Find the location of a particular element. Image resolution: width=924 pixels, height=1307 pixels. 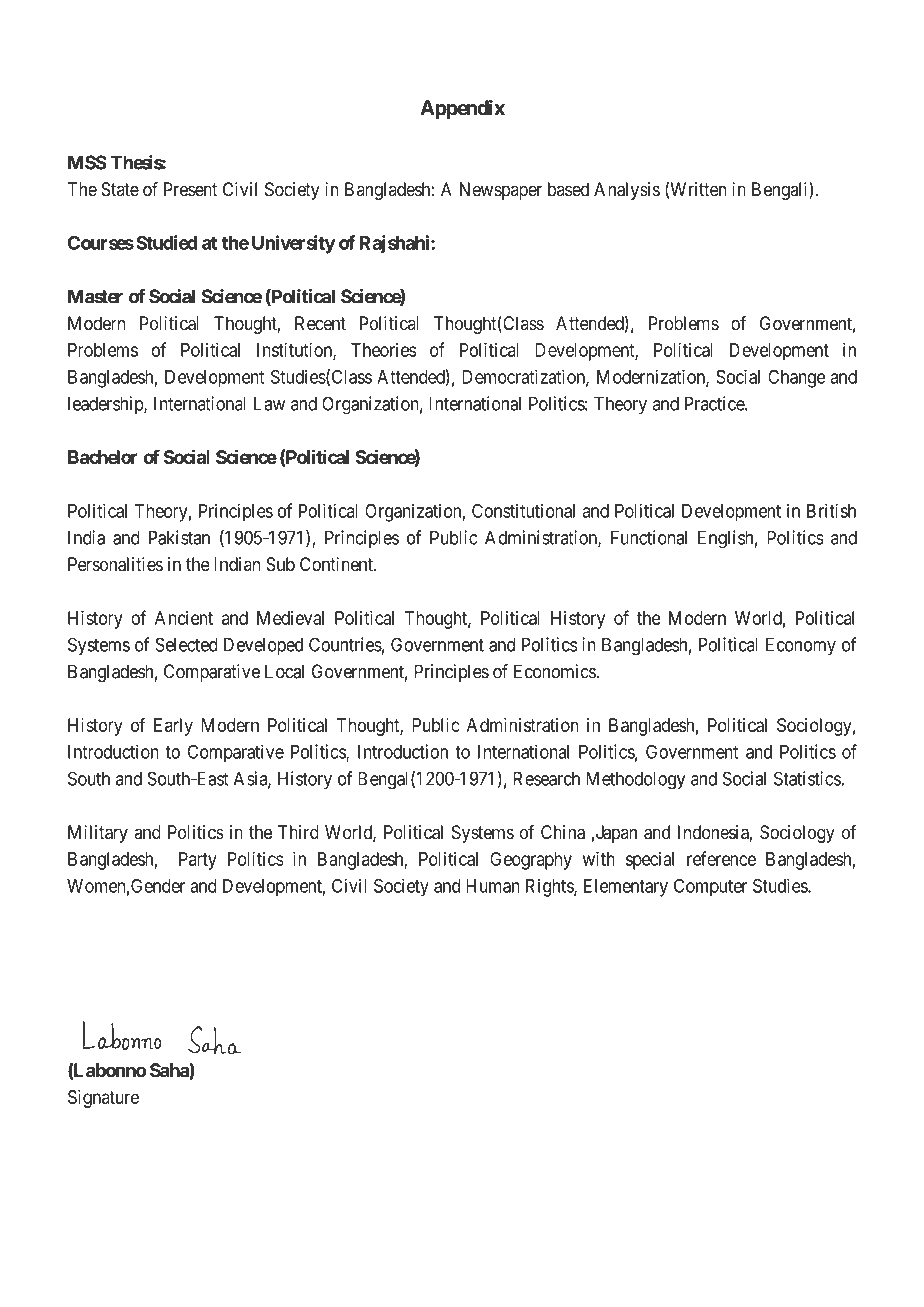

Signature is located at coordinates (103, 1099).
